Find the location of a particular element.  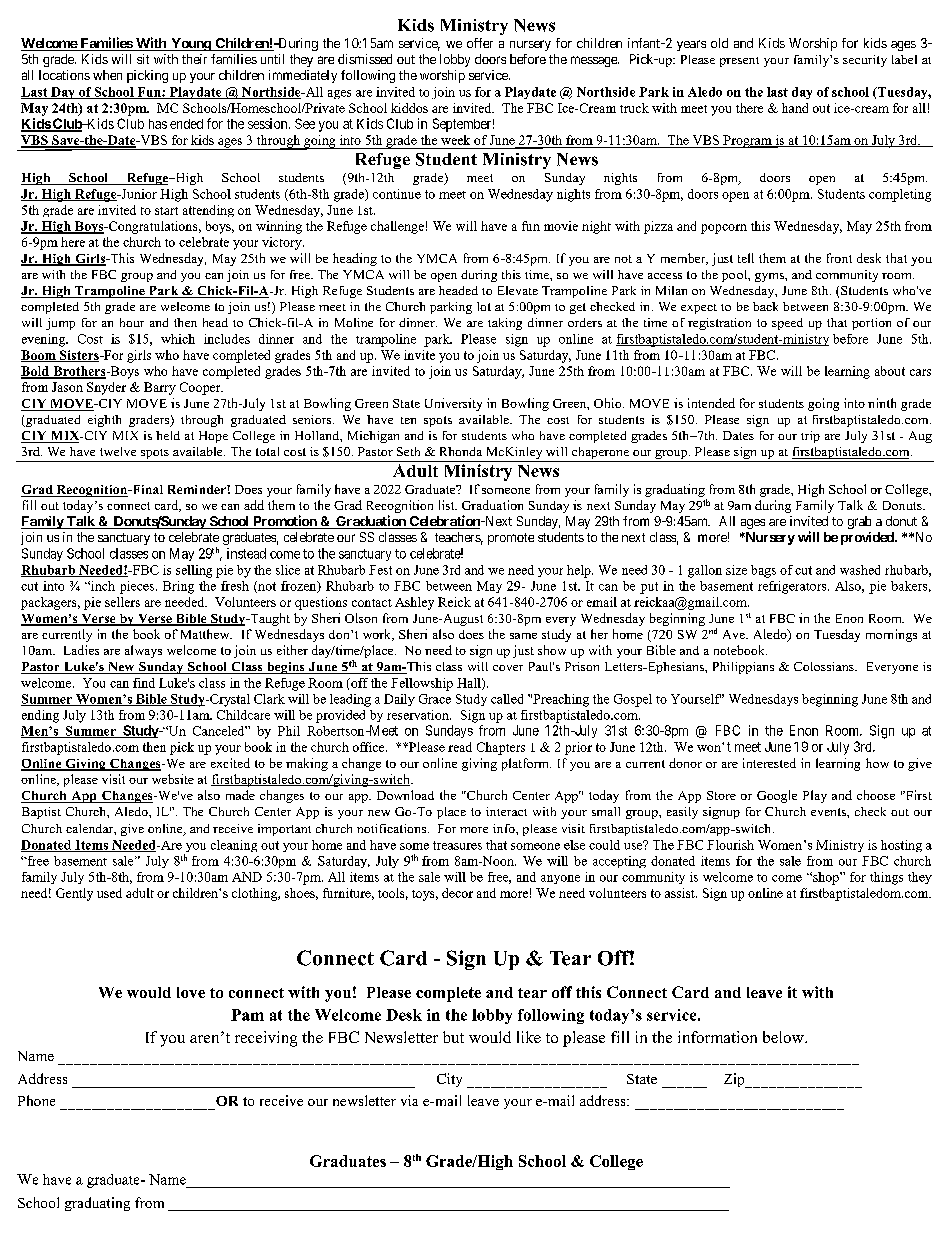

interested is located at coordinates (769, 763).
